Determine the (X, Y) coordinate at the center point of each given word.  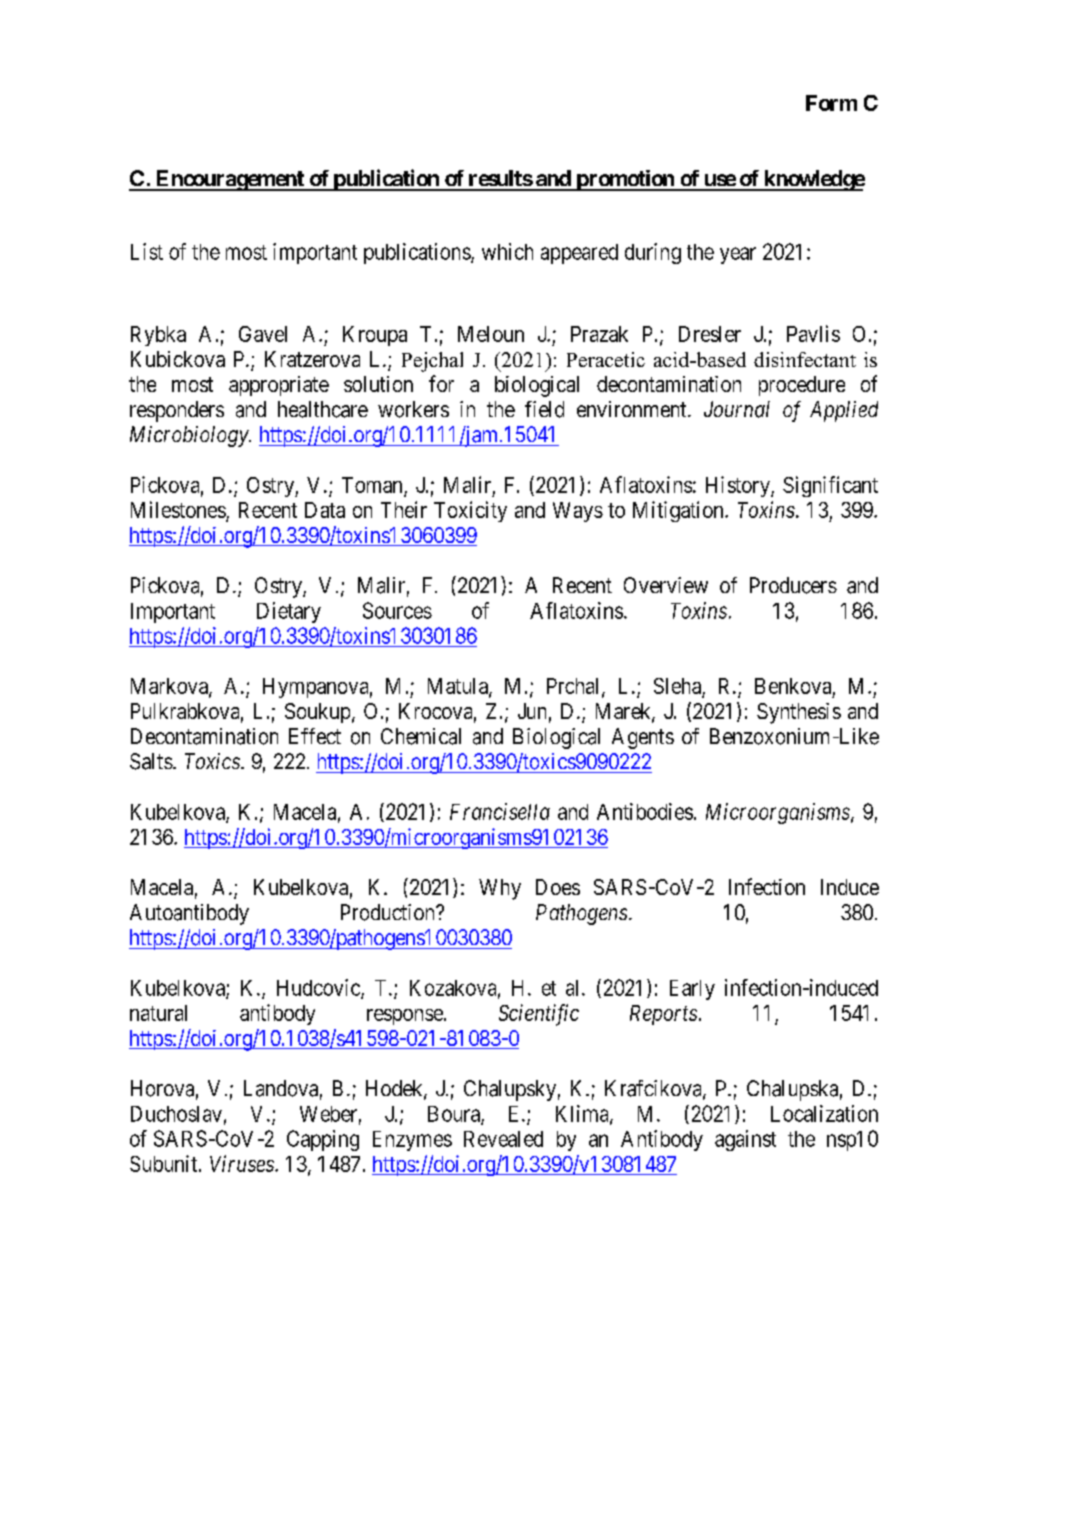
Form (831, 103)
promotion (625, 180)
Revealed (503, 1139)
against (745, 1140)
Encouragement (230, 180)
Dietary (289, 612)
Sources (397, 610)
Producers (793, 585)
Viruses (243, 1163)
